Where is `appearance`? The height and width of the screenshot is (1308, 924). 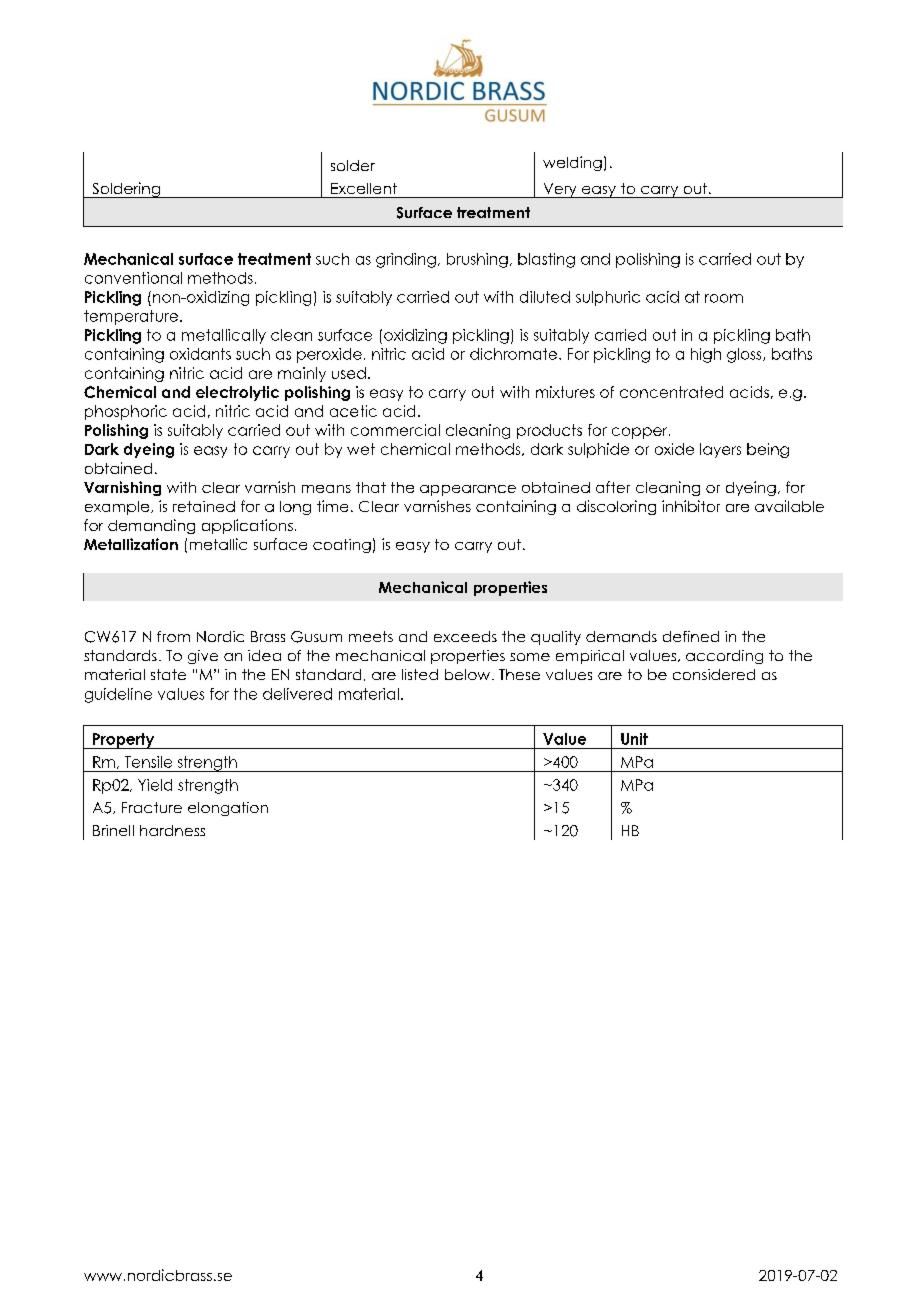
appearance is located at coordinates (468, 490).
